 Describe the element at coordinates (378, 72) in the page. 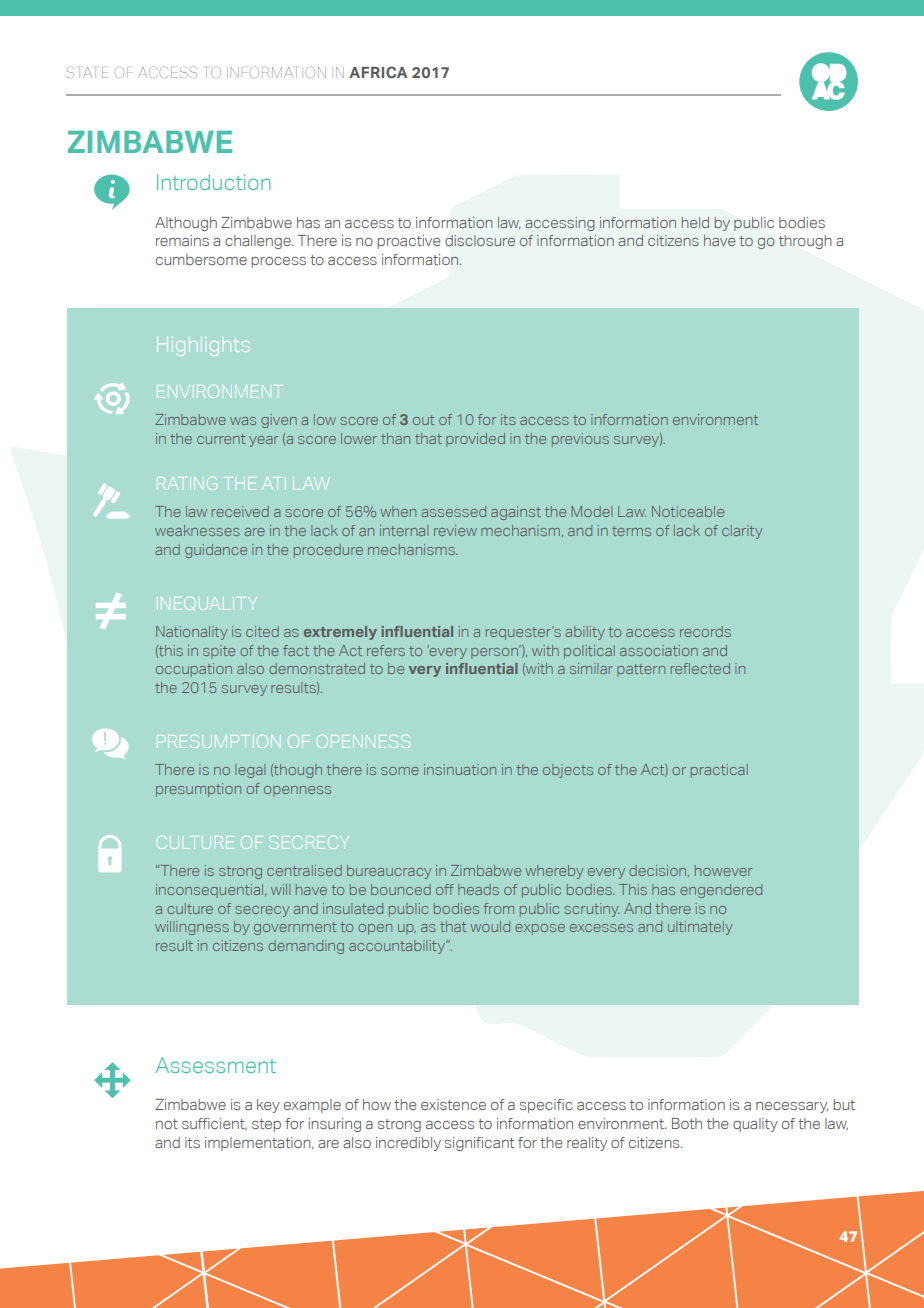

I see `AFRICA` at that location.
